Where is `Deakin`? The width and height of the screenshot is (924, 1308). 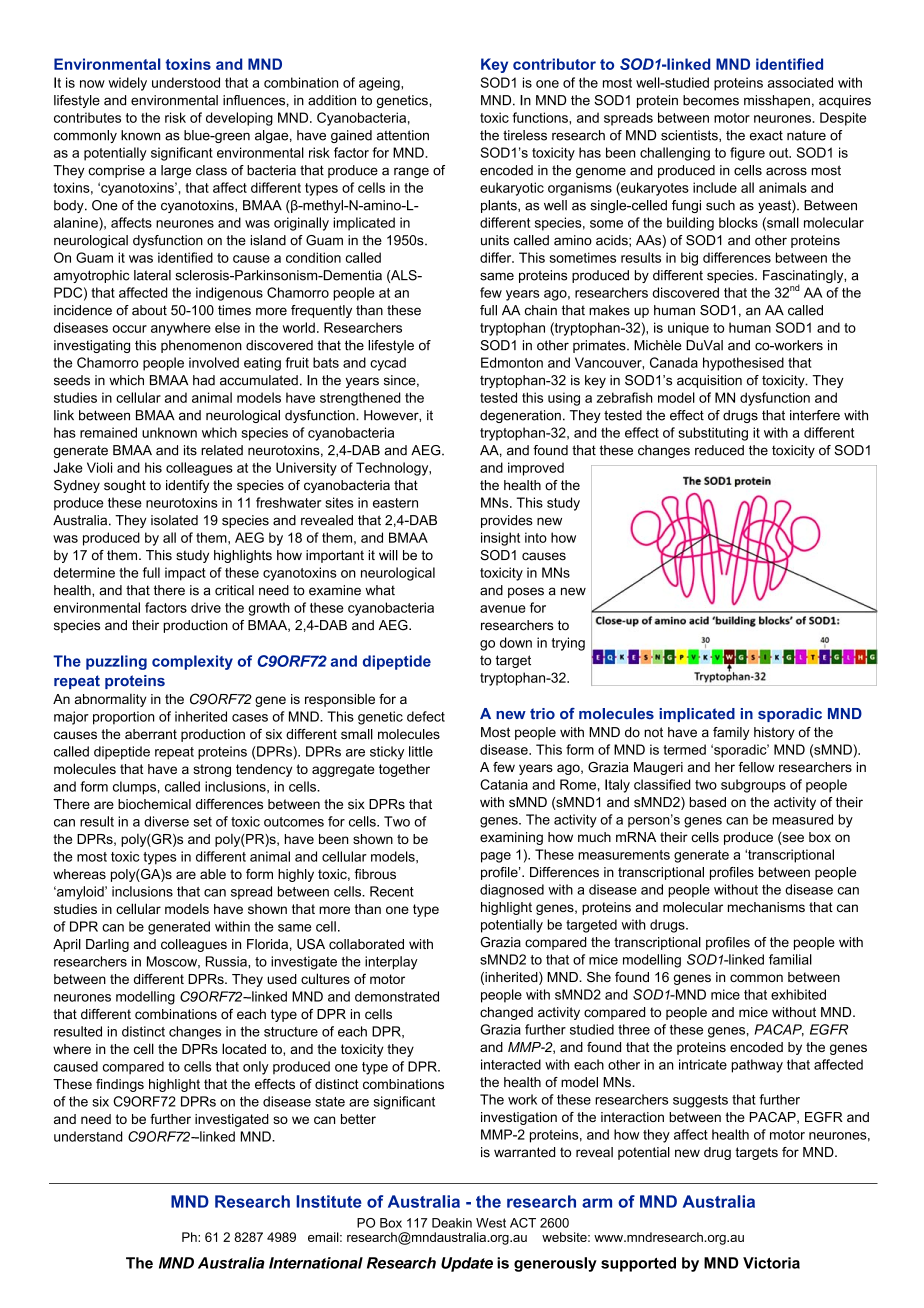
Deakin is located at coordinates (452, 1223).
